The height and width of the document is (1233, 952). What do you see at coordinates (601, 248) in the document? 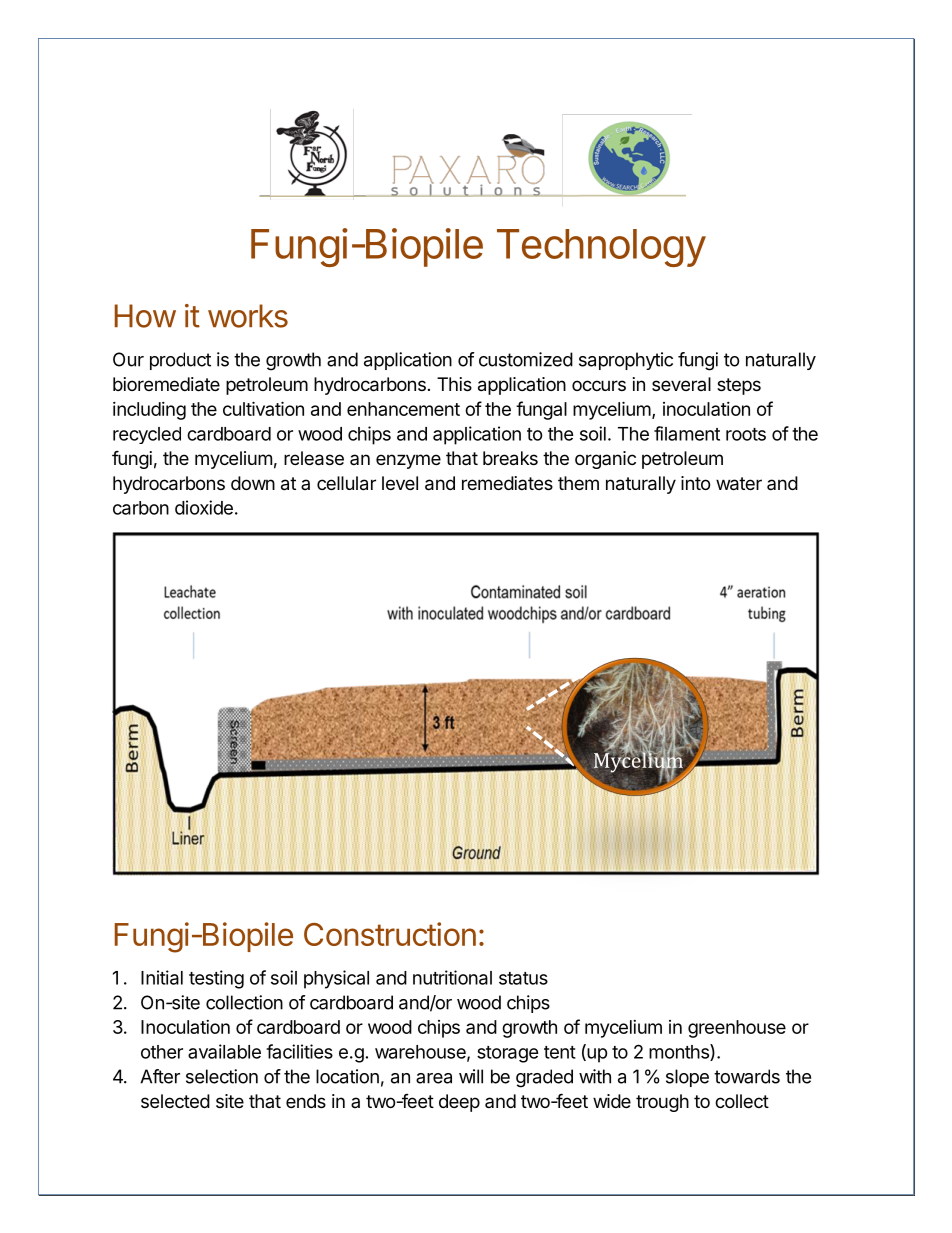
I see `Technology` at bounding box center [601, 248].
